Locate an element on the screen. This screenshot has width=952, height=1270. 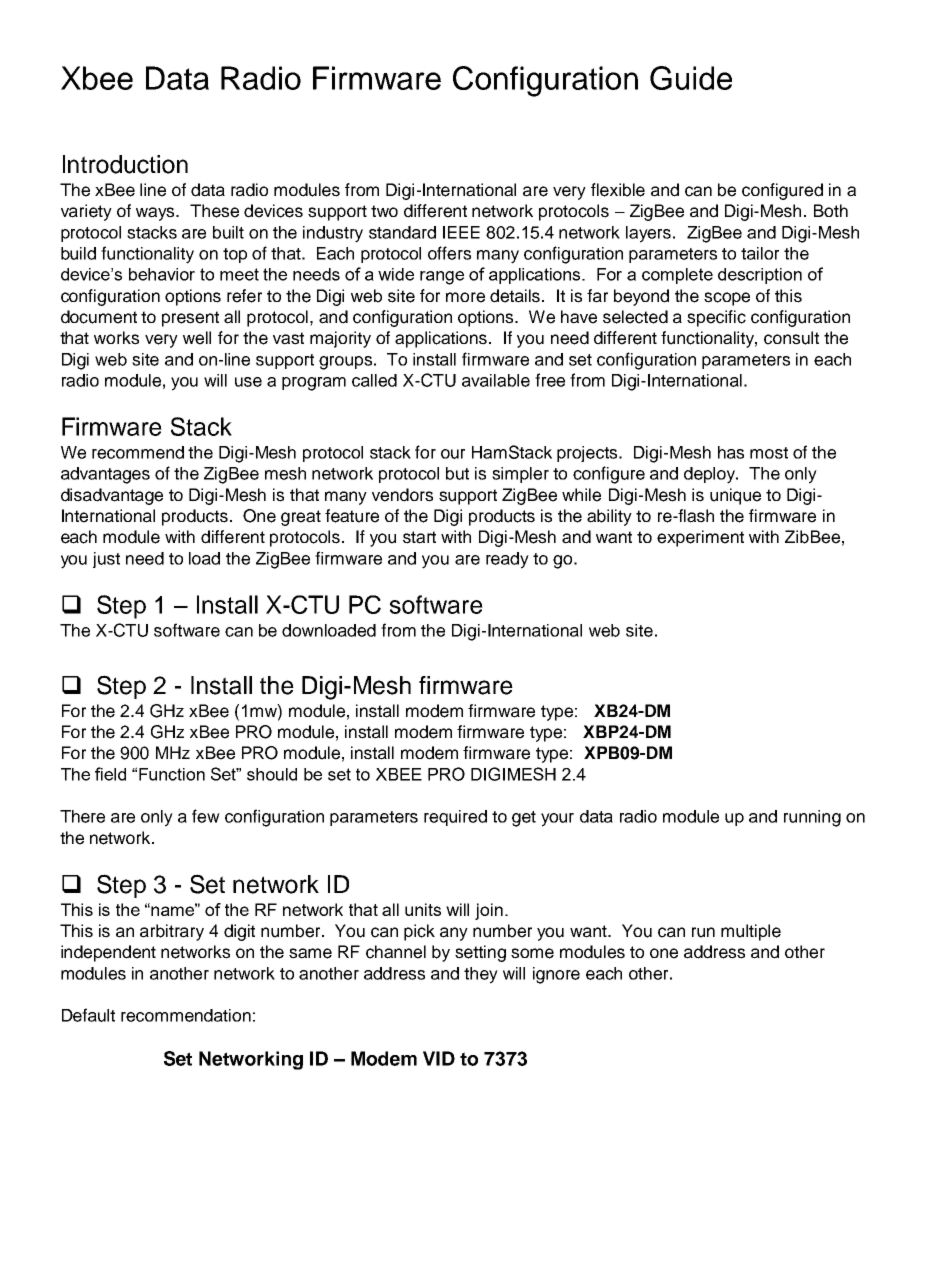
available is located at coordinates (496, 380).
